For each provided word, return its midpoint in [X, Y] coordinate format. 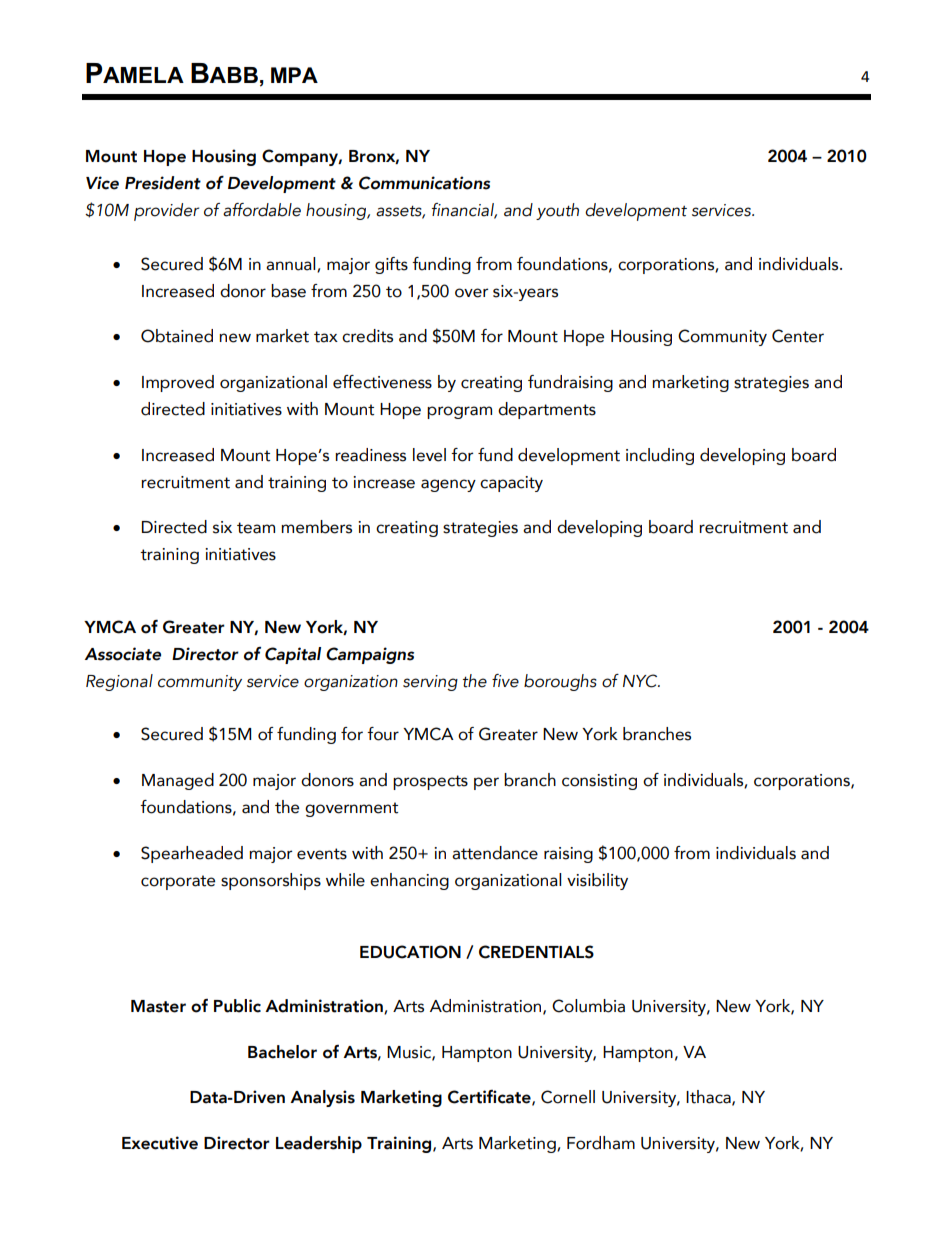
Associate [123, 654]
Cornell [568, 1097]
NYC [641, 681]
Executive [160, 1143]
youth [557, 211]
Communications [424, 183]
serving [430, 683]
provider [166, 212]
